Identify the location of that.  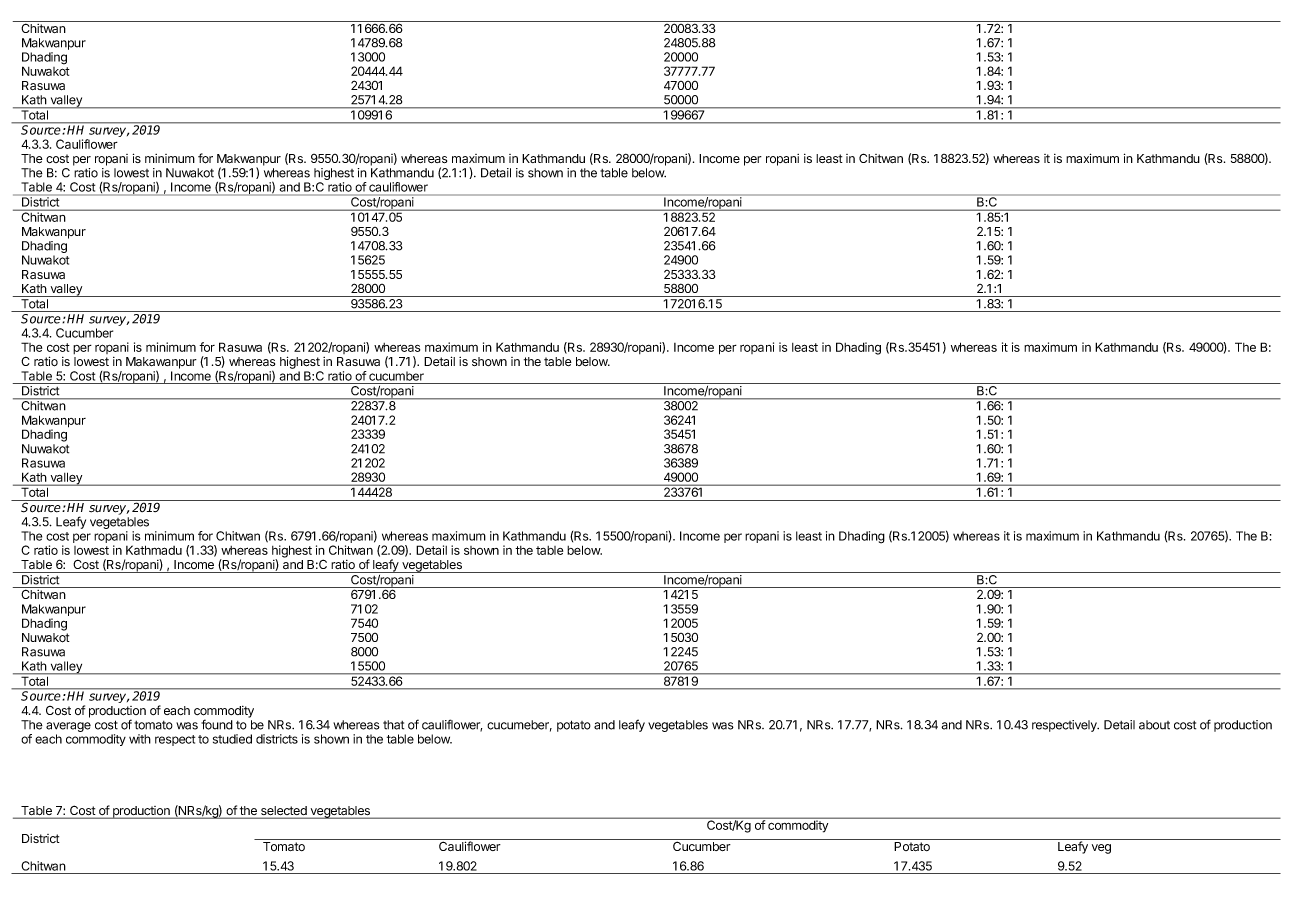
(393, 725).
